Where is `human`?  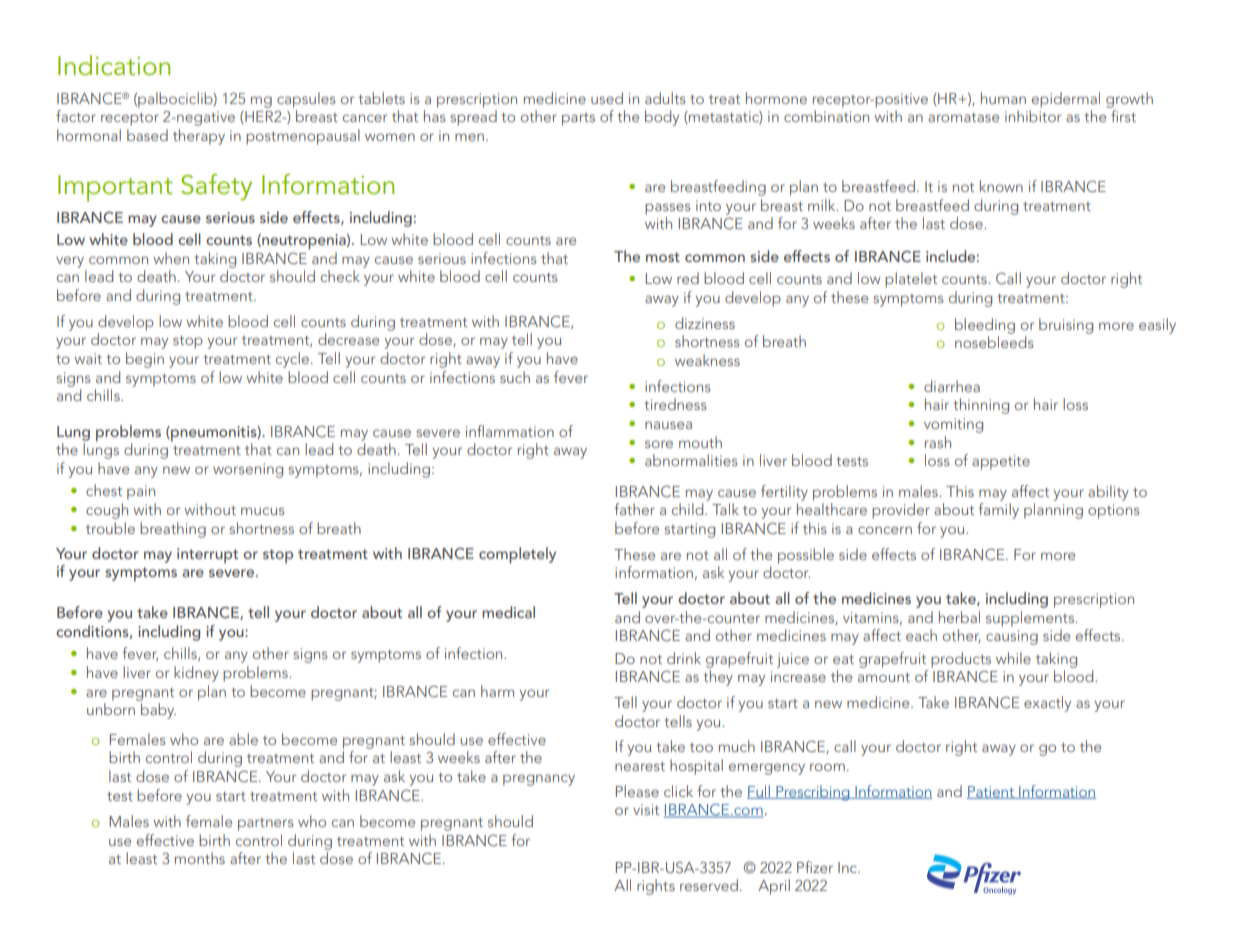
human is located at coordinates (1003, 98).
